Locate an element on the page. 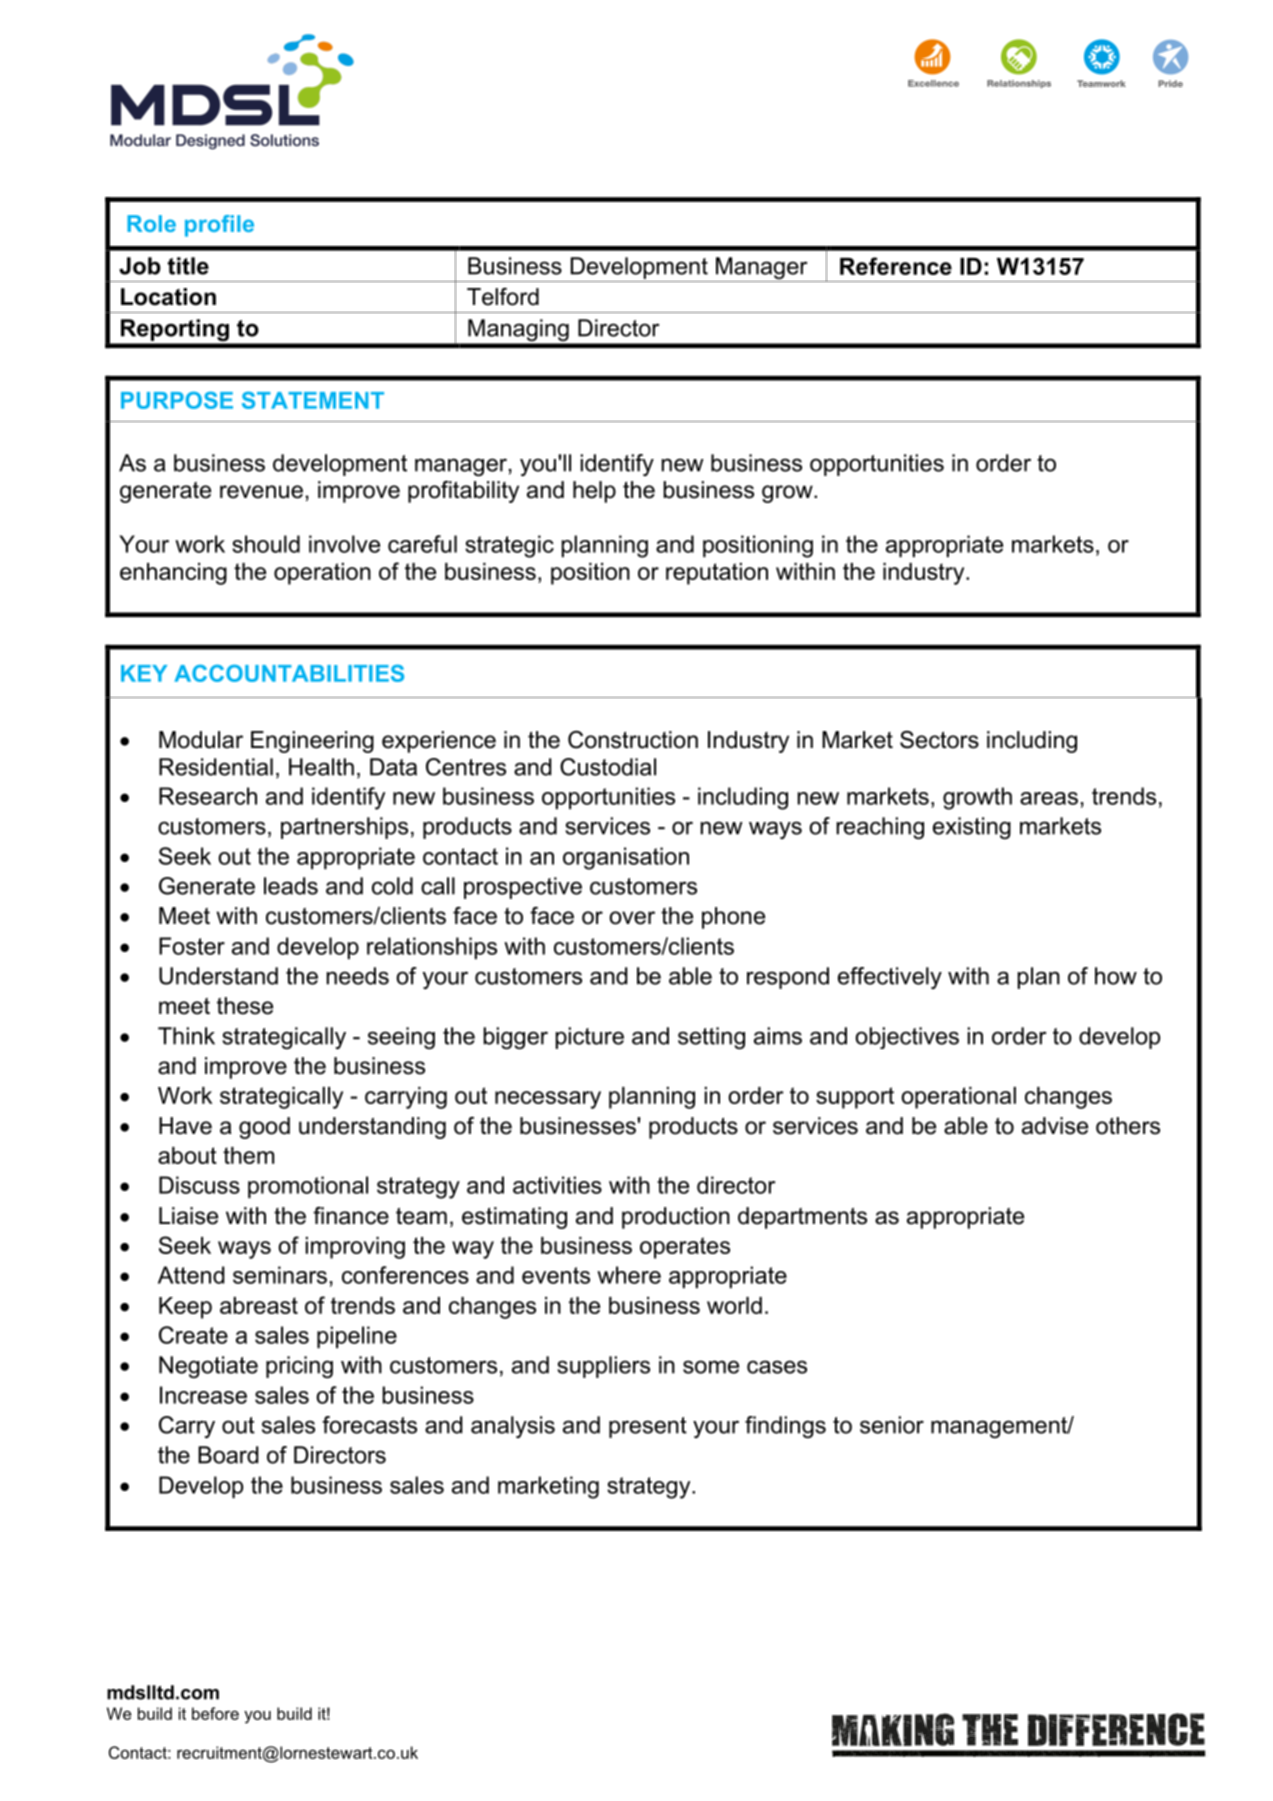 This document has height=1801, width=1273. Reference is located at coordinates (896, 266).
